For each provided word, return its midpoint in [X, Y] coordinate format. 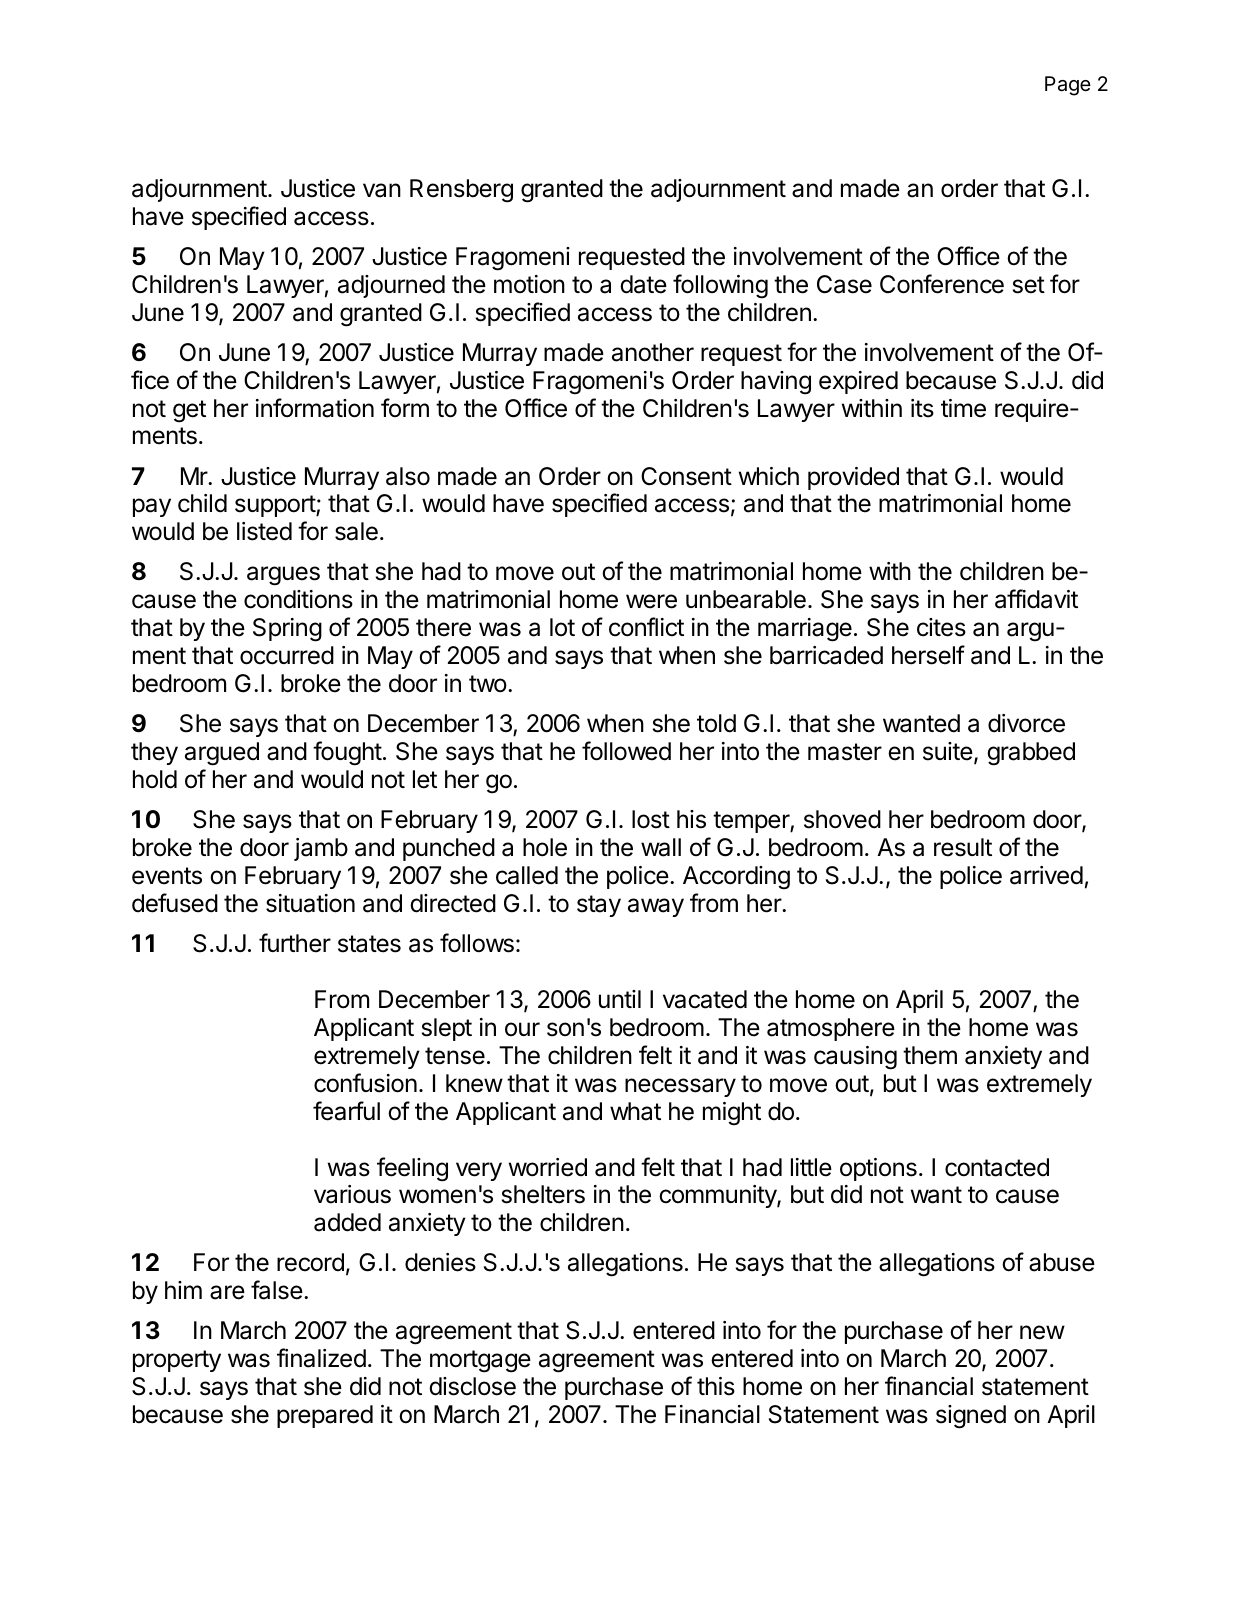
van [382, 190]
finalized [321, 1358]
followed [626, 751]
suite [948, 751]
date [643, 284]
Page [1068, 86]
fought [347, 753]
